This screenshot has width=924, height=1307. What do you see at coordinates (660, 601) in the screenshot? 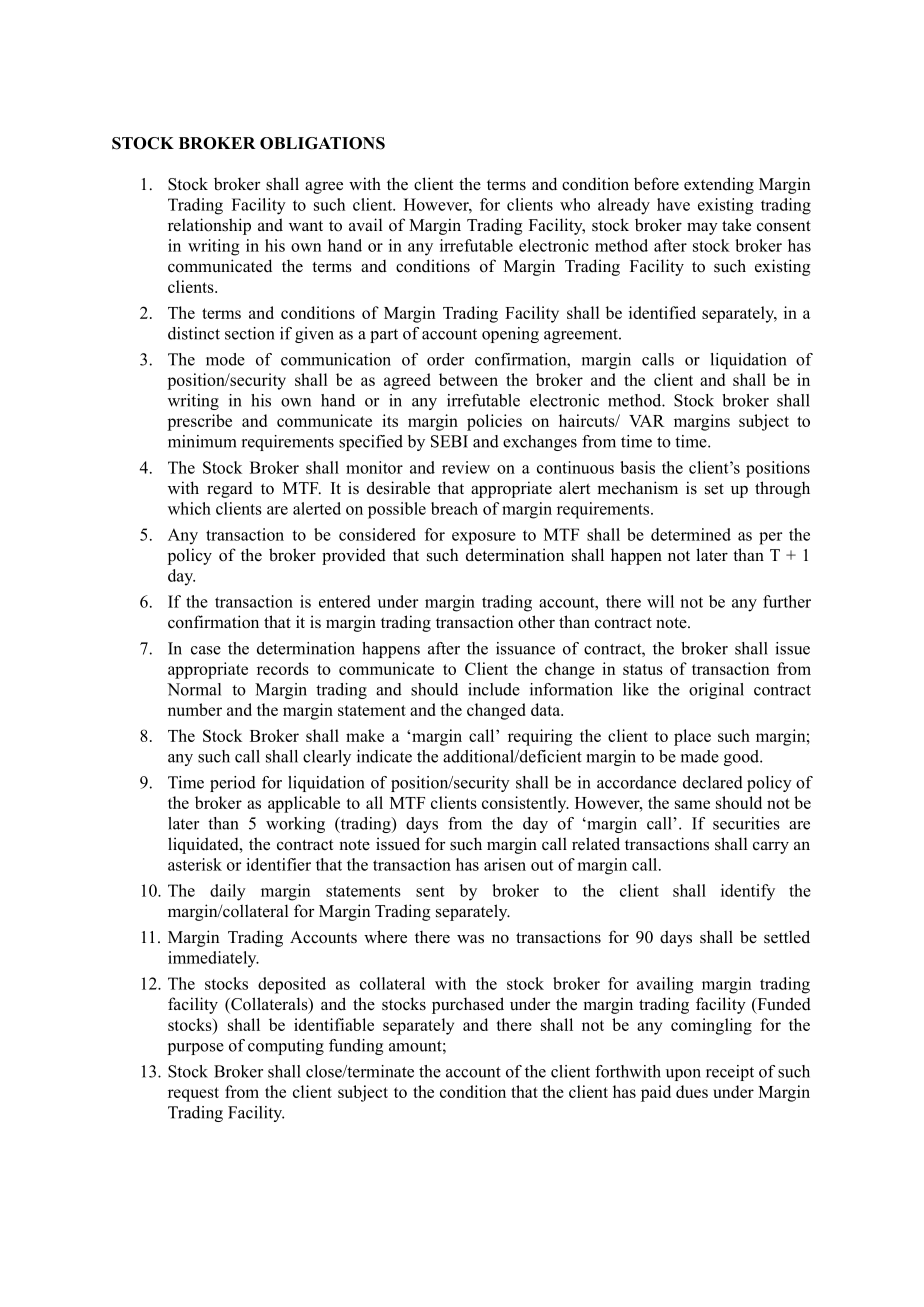
I see `will` at bounding box center [660, 601].
